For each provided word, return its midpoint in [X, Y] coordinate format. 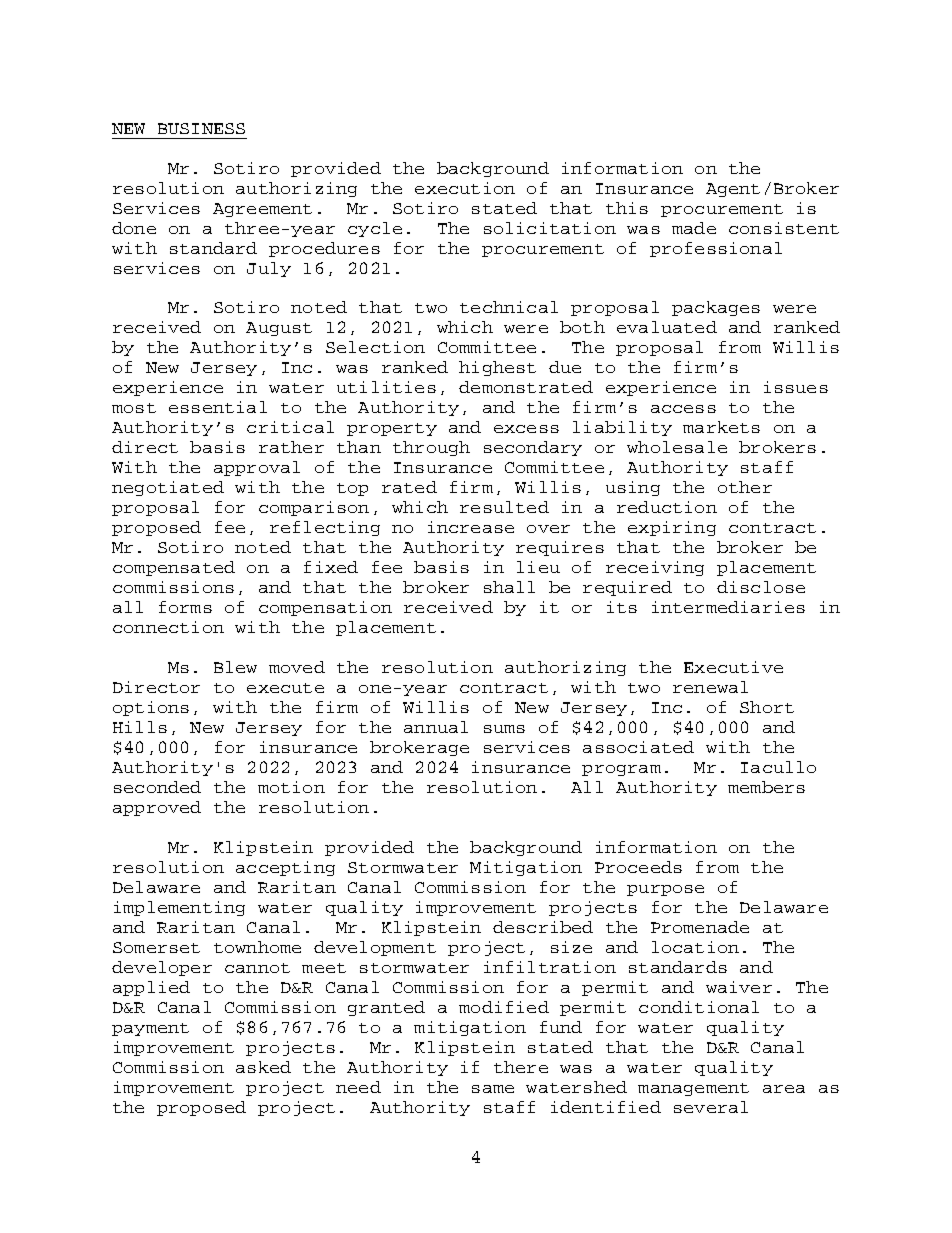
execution [465, 188]
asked [263, 1067]
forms [185, 607]
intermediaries [728, 607]
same [493, 1089]
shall [509, 587]
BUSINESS [201, 128]
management [693, 1089]
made [694, 228]
